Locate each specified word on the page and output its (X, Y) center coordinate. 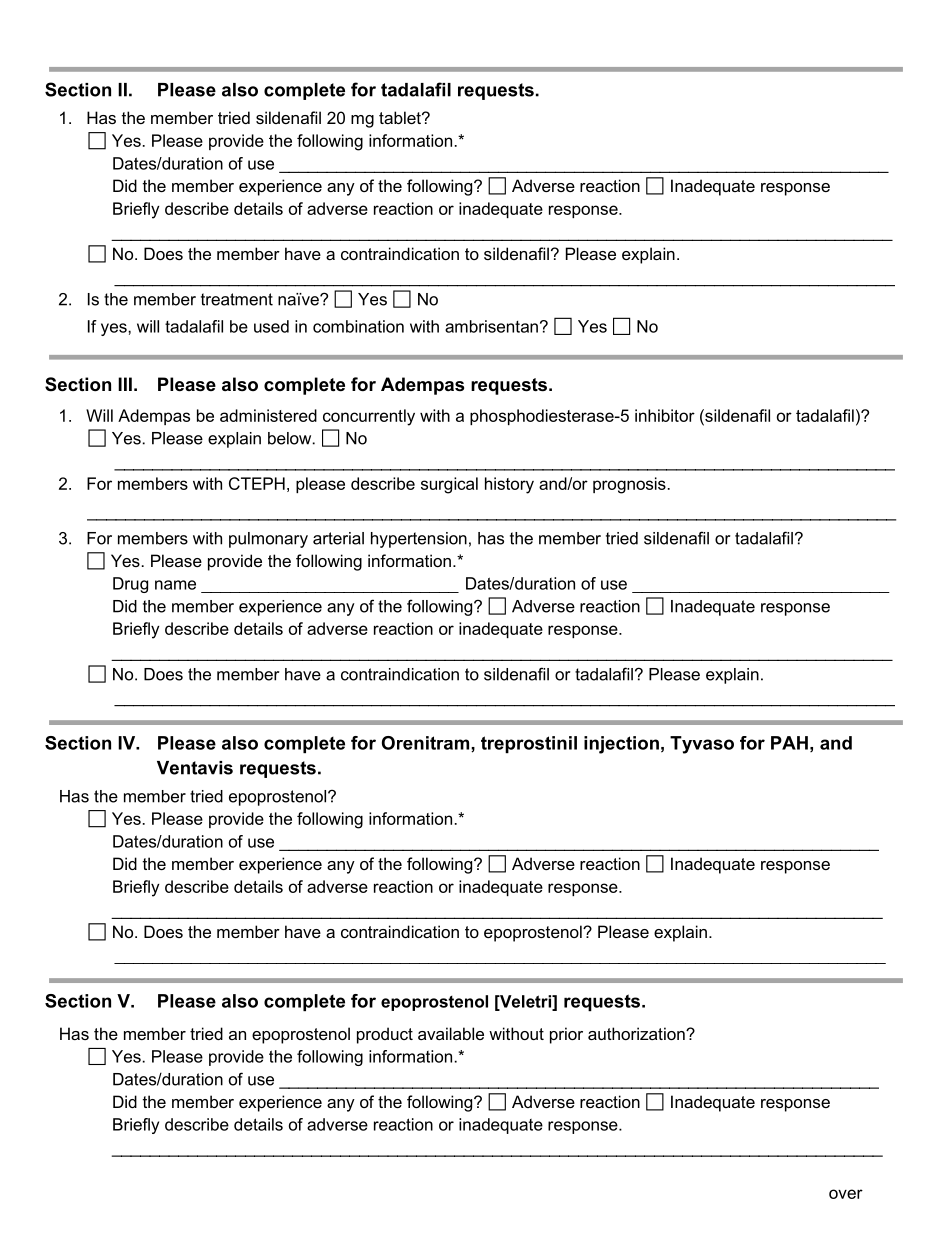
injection (621, 745)
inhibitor (665, 415)
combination (358, 326)
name (175, 585)
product (385, 1035)
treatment (237, 299)
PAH (789, 743)
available (451, 1033)
